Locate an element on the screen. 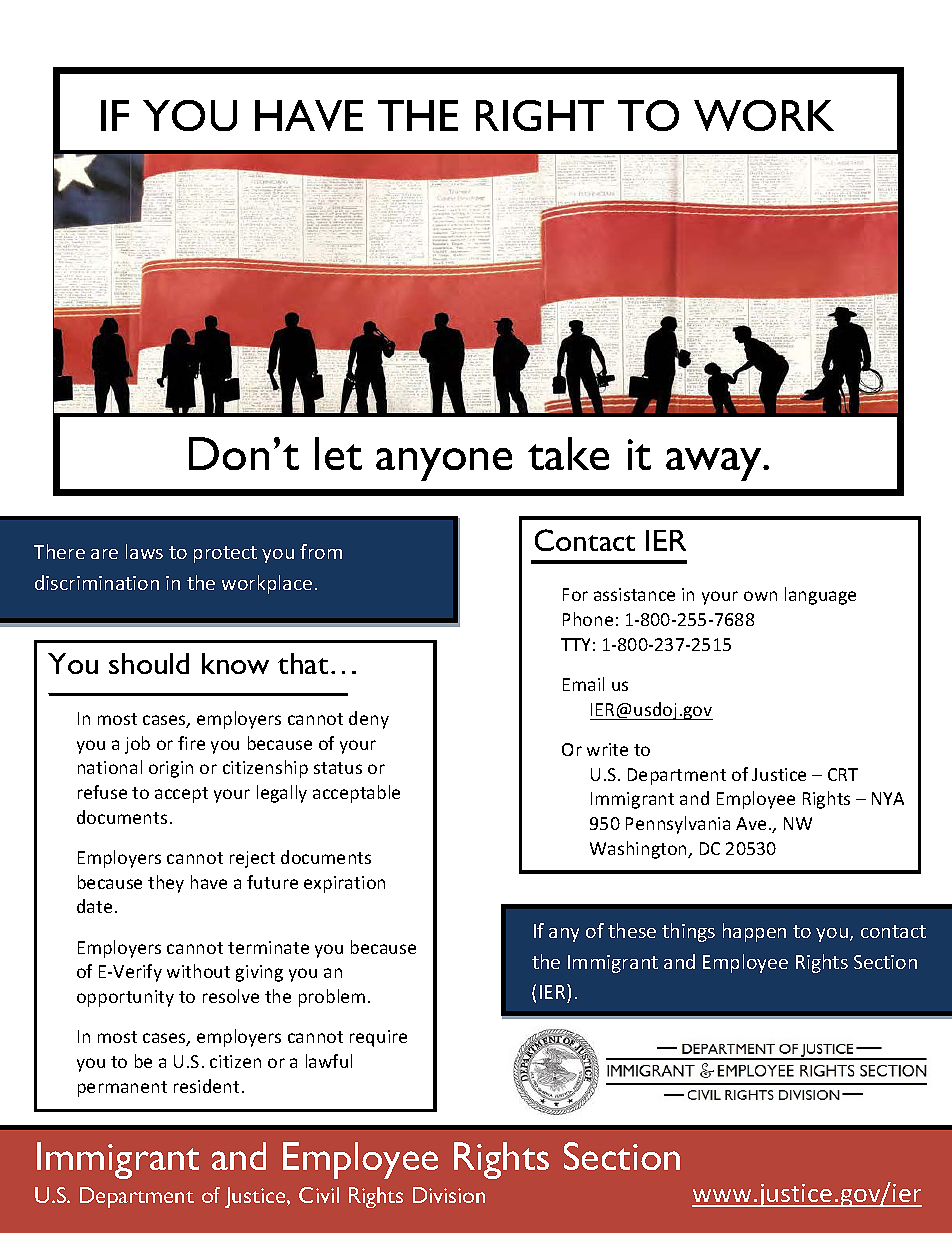  away is located at coordinates (715, 464).
